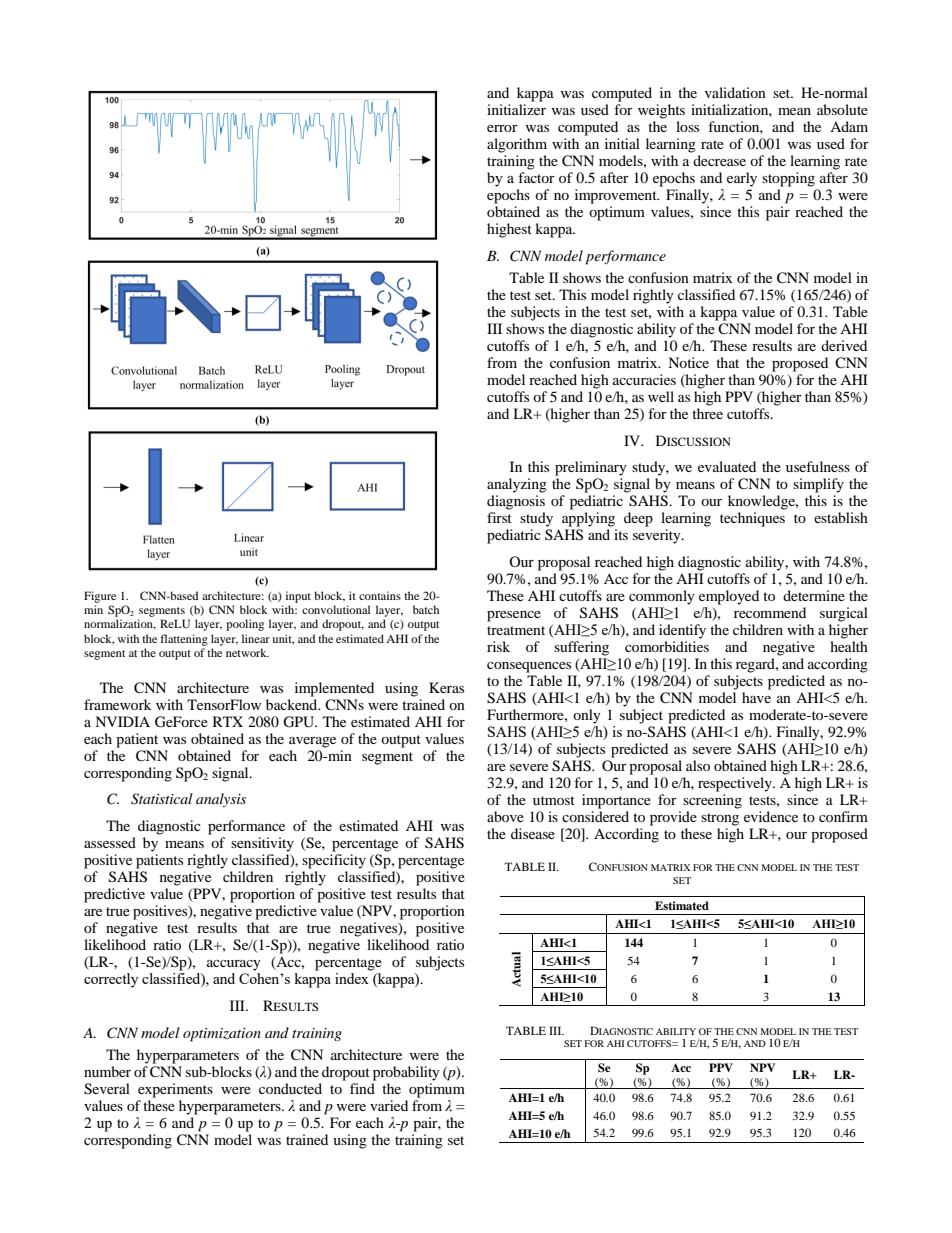 The width and height of the screenshot is (952, 1233). I want to click on validation, so click(735, 92).
